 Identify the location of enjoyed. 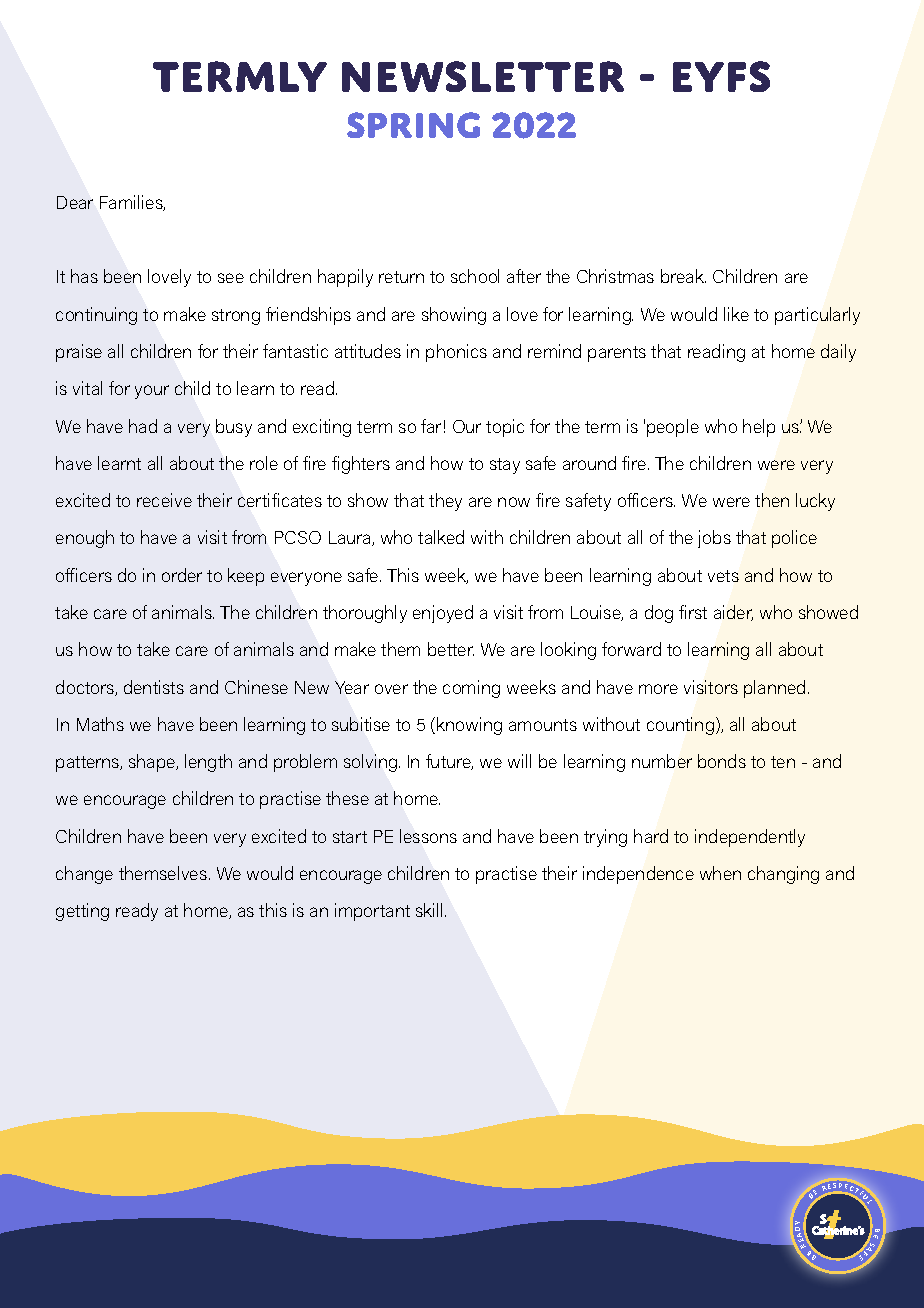
(443, 614).
